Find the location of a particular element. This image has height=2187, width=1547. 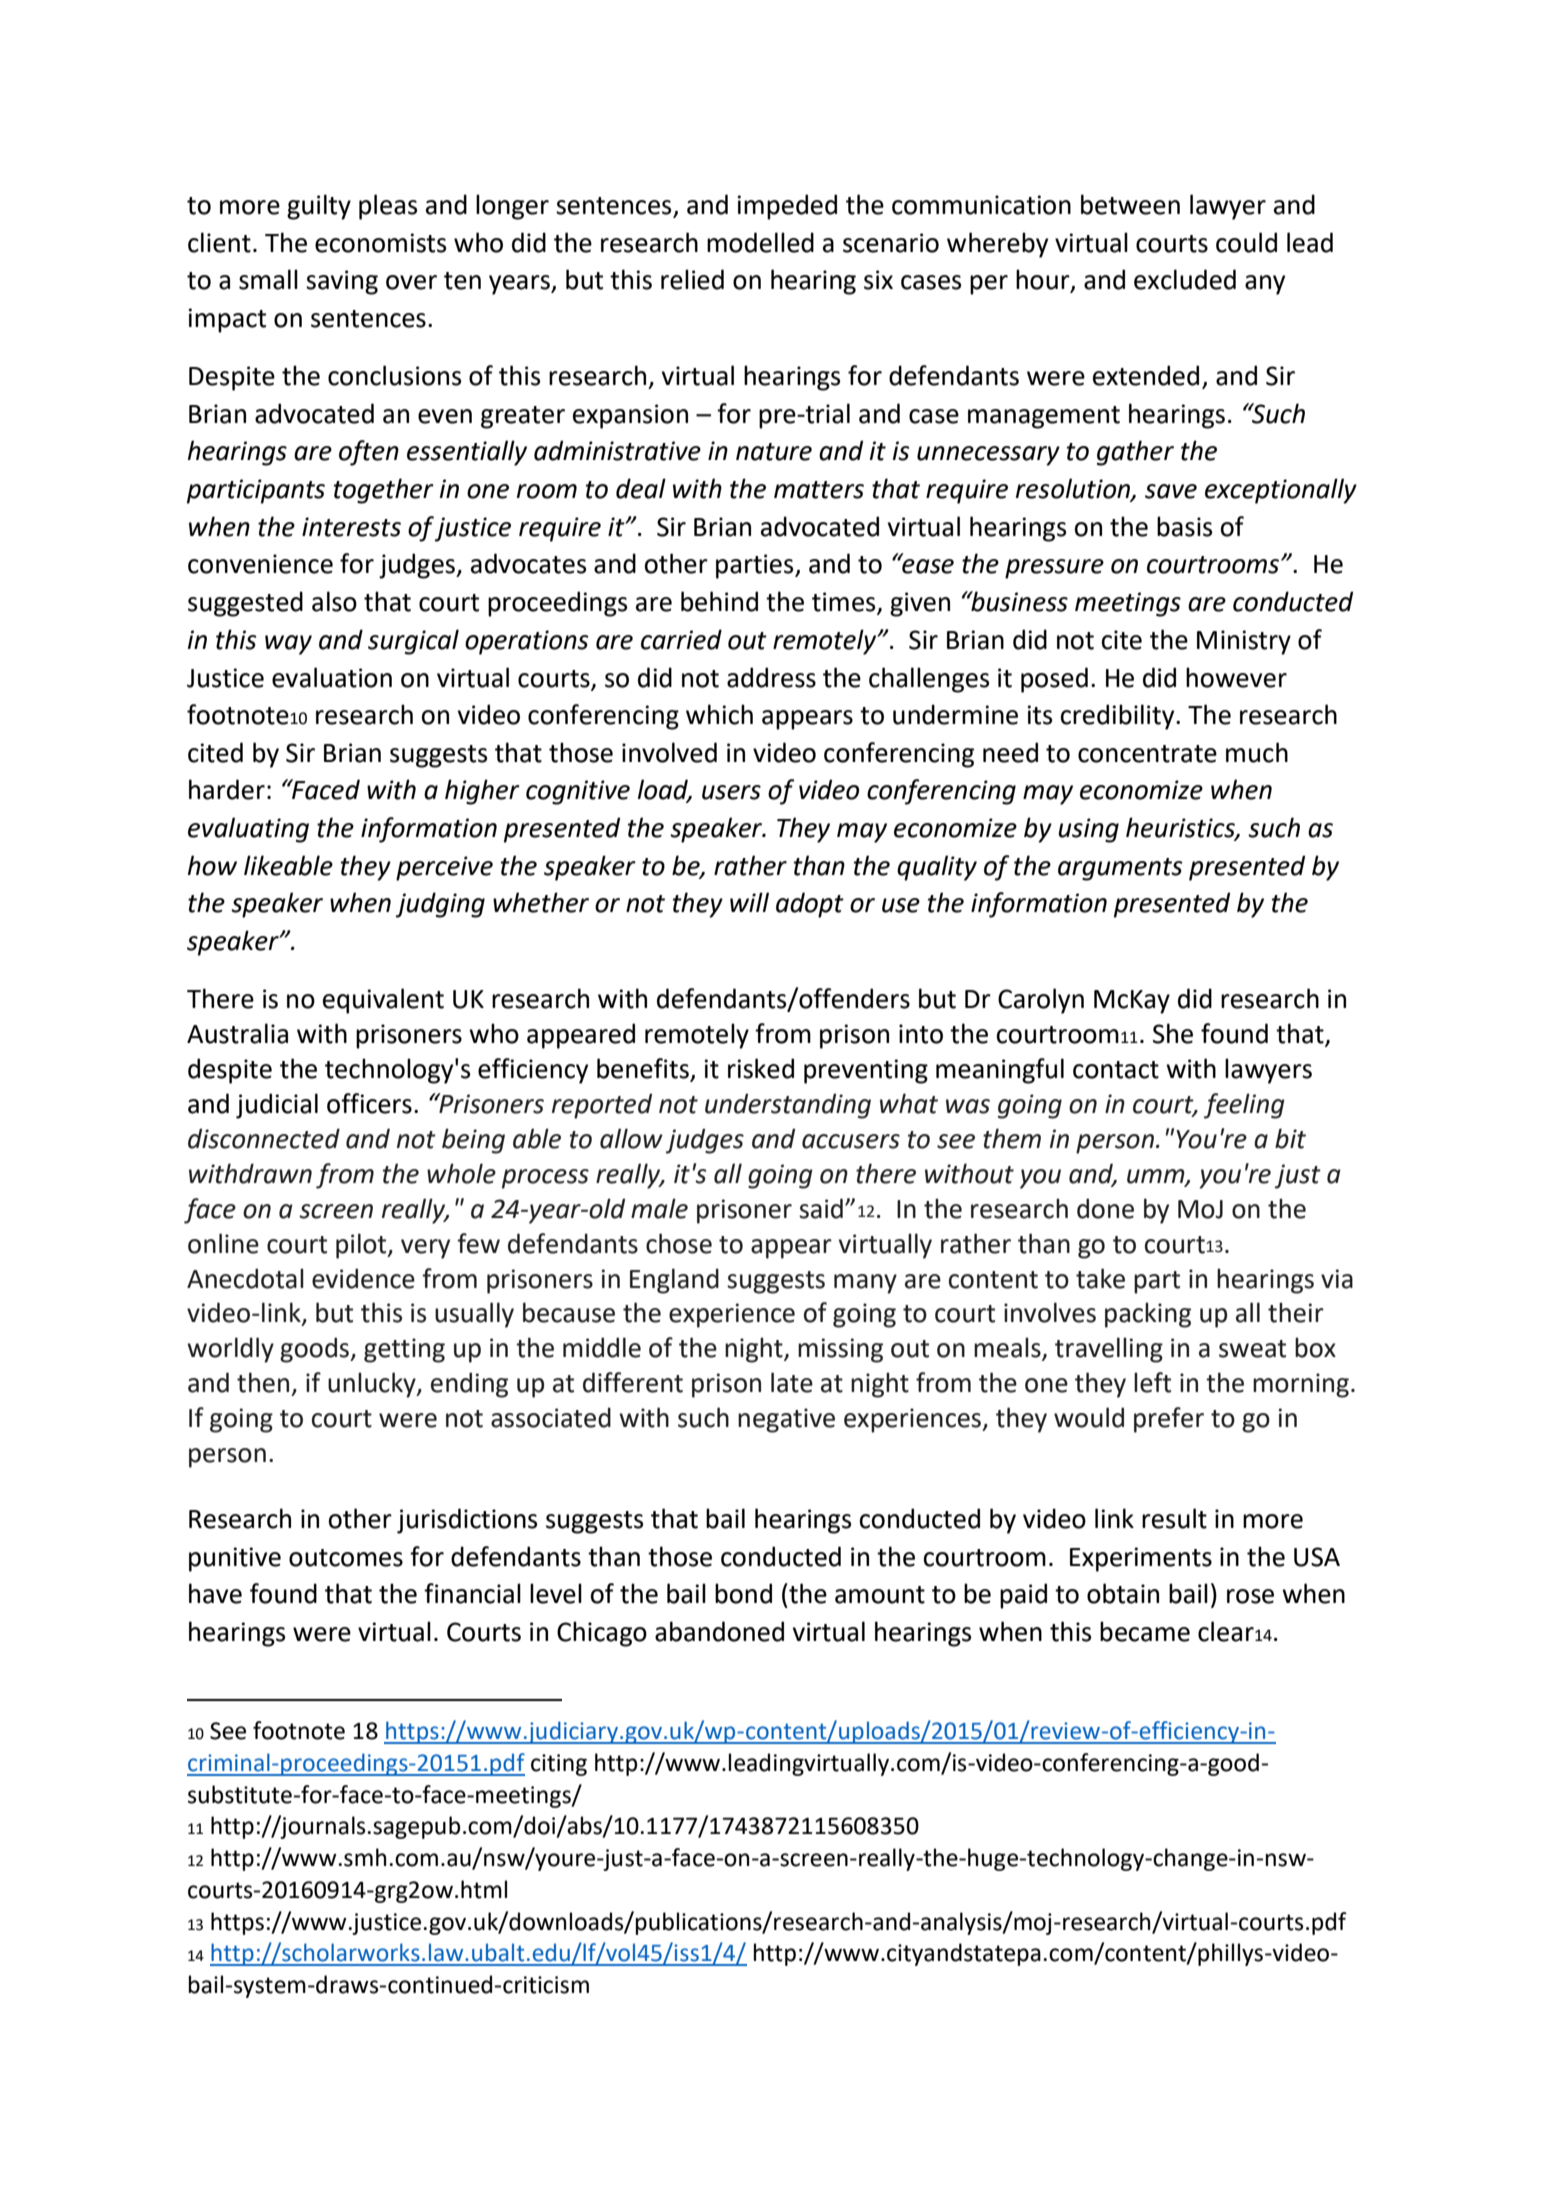

could is located at coordinates (1246, 242).
